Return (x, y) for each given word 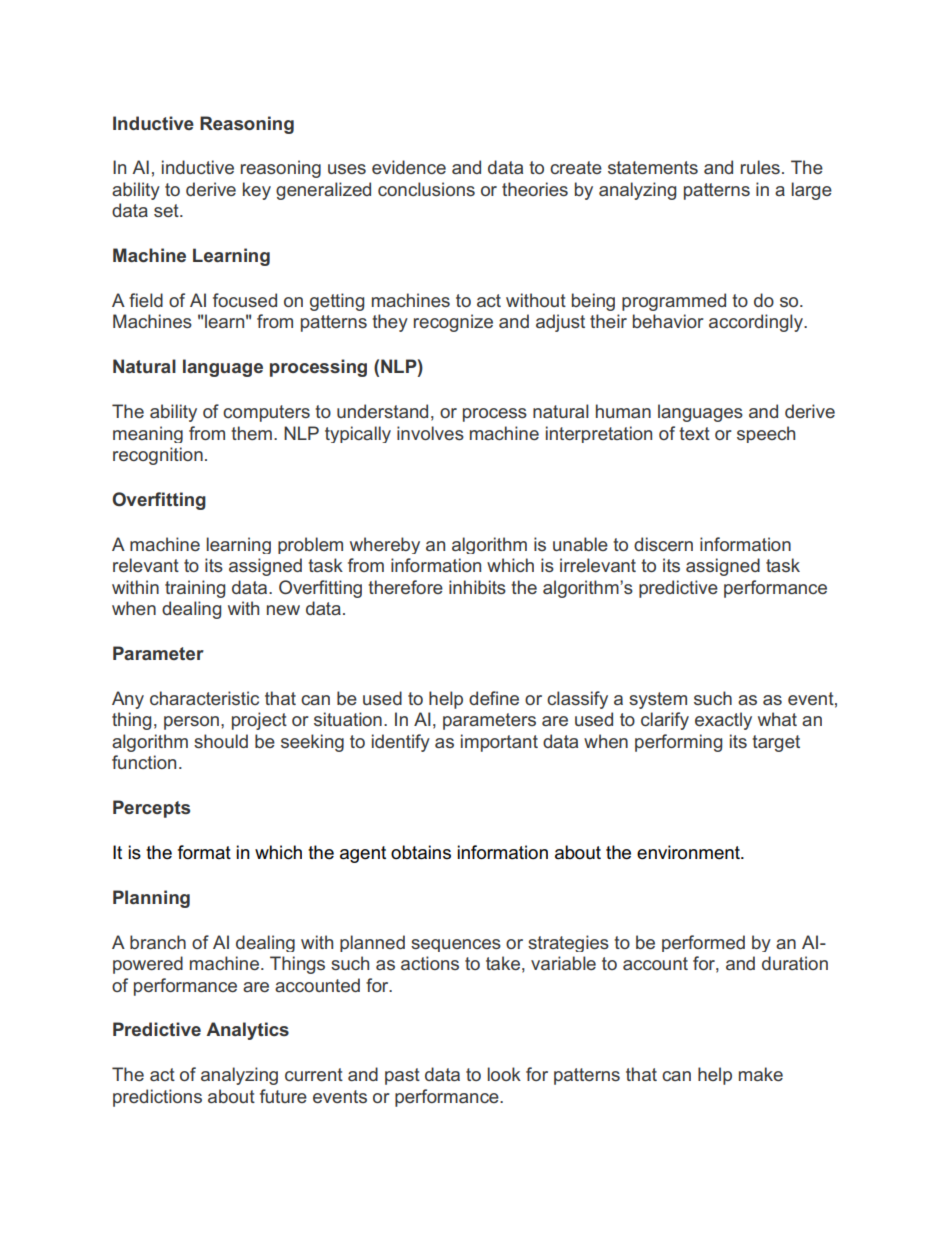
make (761, 1074)
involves (430, 433)
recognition (158, 456)
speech (766, 434)
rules (760, 167)
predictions (157, 1098)
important (499, 743)
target (776, 743)
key (257, 191)
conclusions (426, 189)
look (504, 1074)
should (221, 741)
